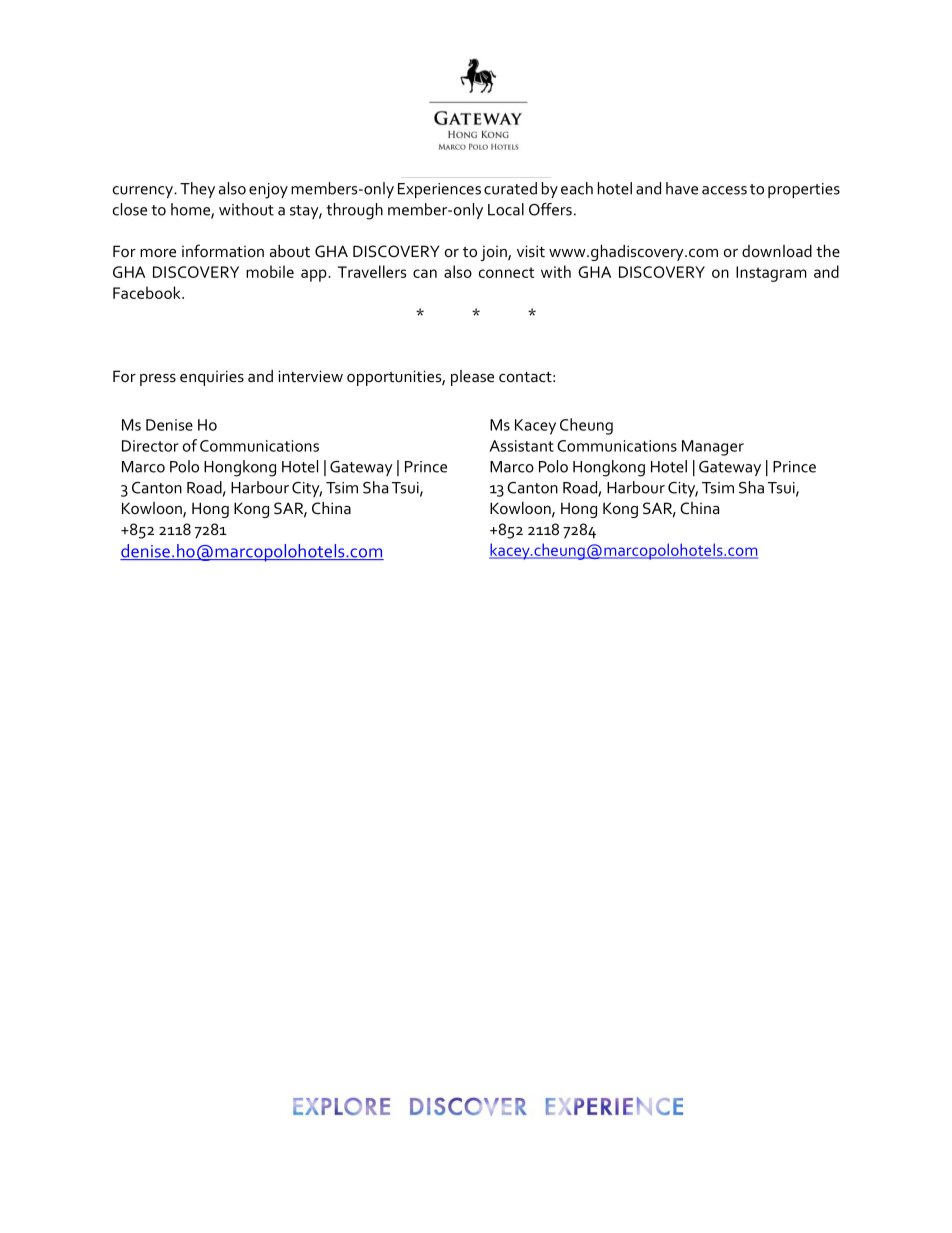  What do you see at coordinates (771, 274) in the image?
I see `Instagram` at bounding box center [771, 274].
